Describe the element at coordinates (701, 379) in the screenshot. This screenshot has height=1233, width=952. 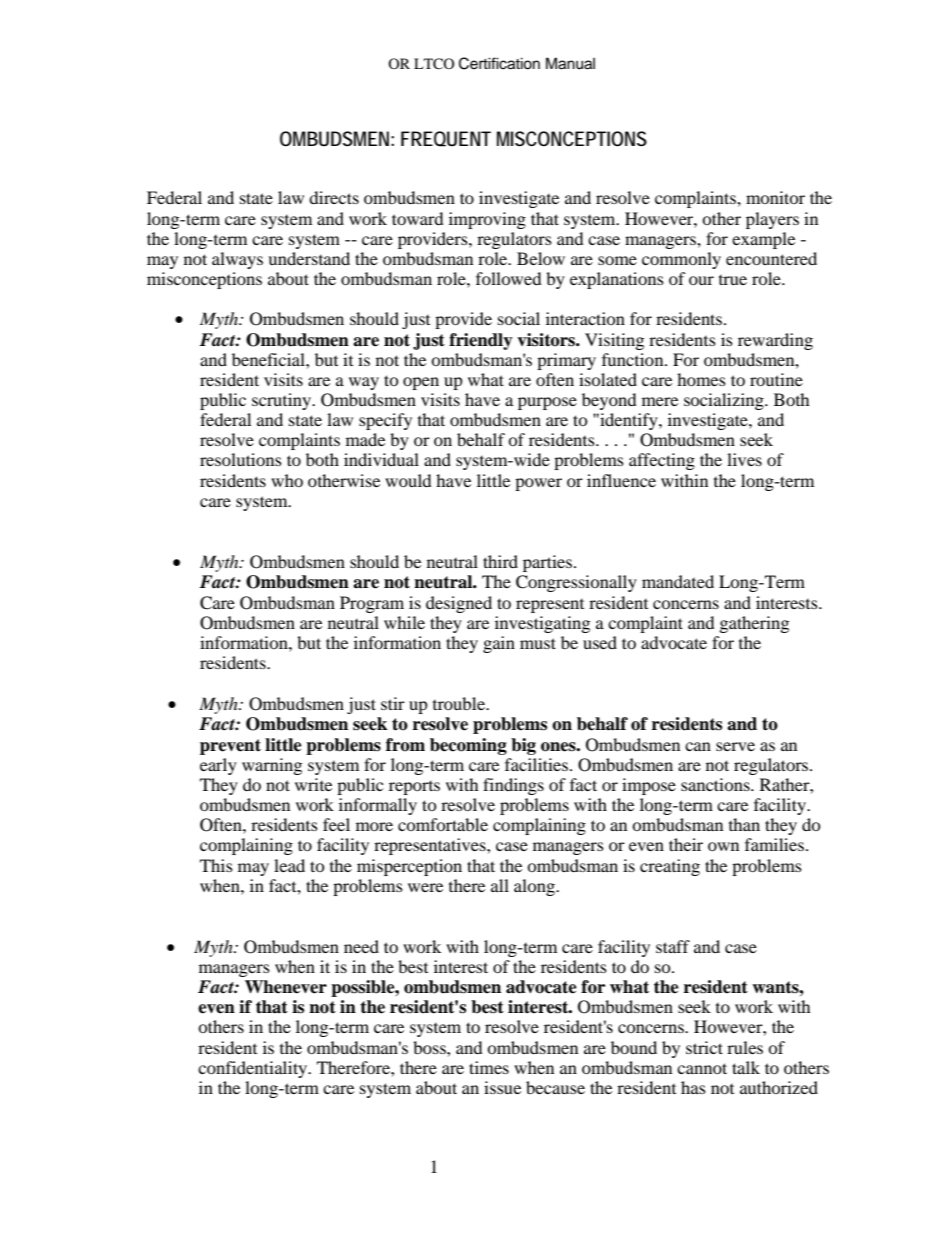
I see `homes` at that location.
